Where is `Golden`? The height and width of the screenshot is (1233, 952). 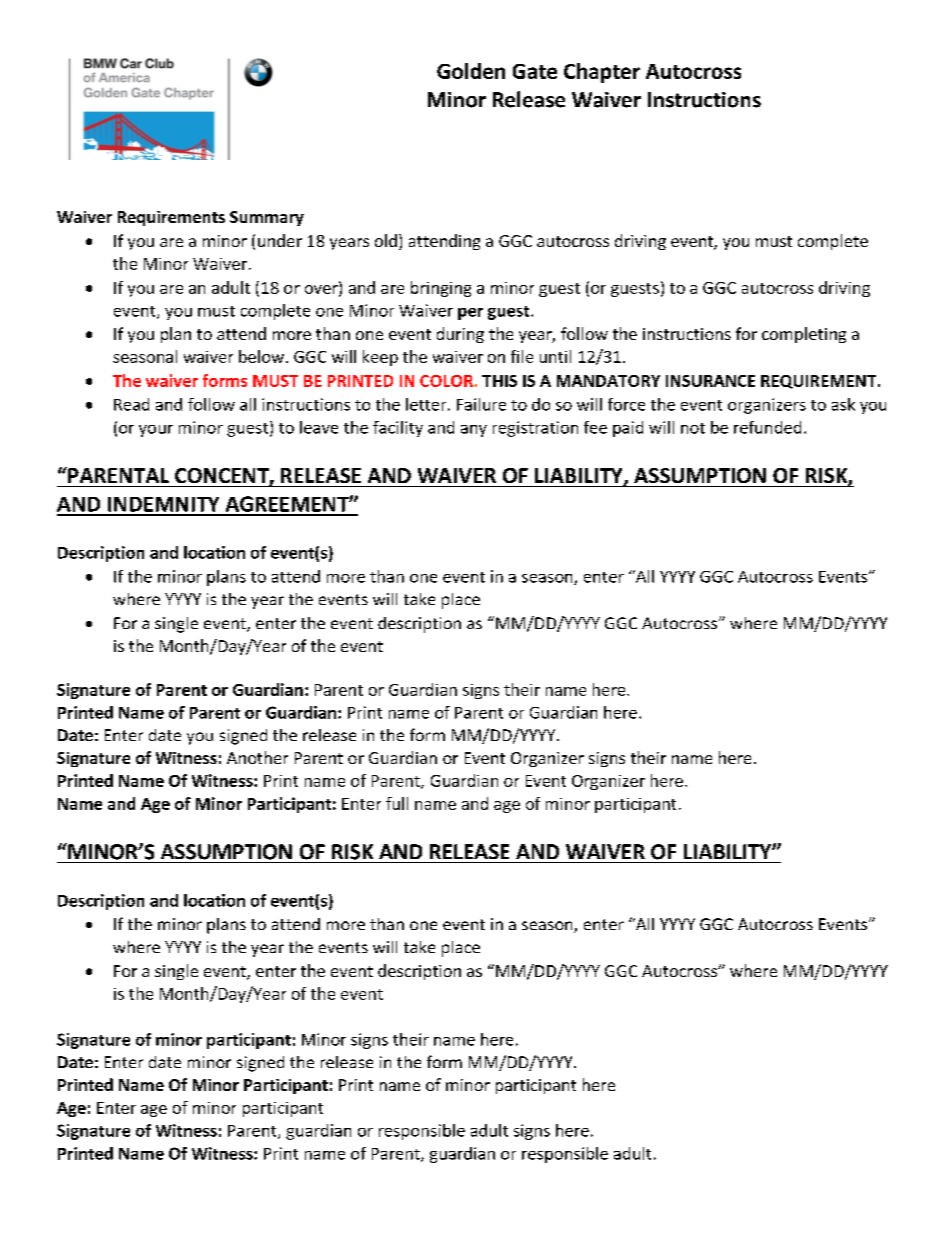
Golden is located at coordinates (471, 71).
